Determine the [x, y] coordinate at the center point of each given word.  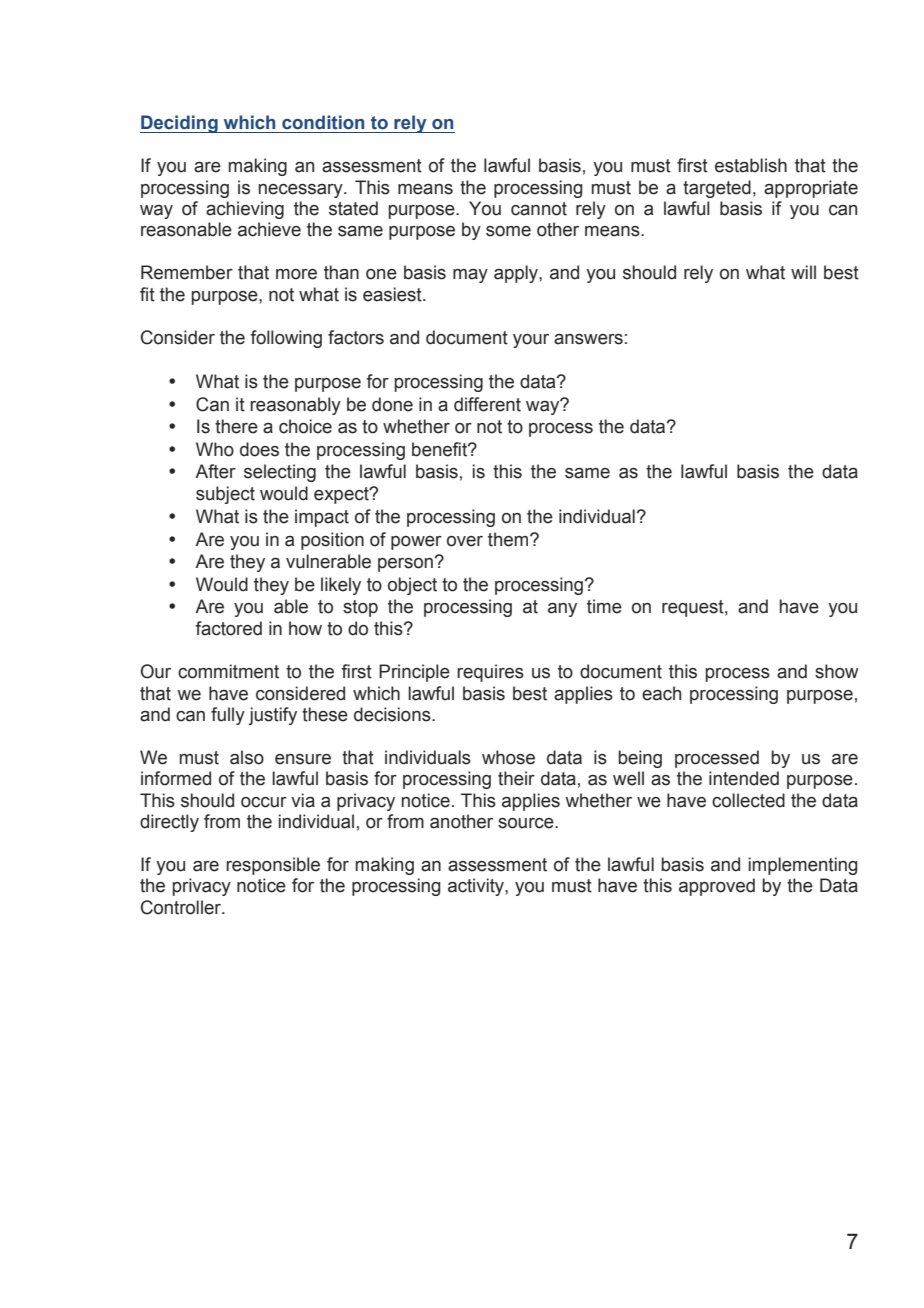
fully [228, 716]
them [509, 539]
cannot [539, 209]
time [604, 606]
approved [717, 887]
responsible [273, 866]
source [527, 823]
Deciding [180, 124]
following [286, 339]
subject [225, 495]
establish [751, 165]
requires [490, 673]
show [837, 671]
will [803, 272]
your [531, 341]
